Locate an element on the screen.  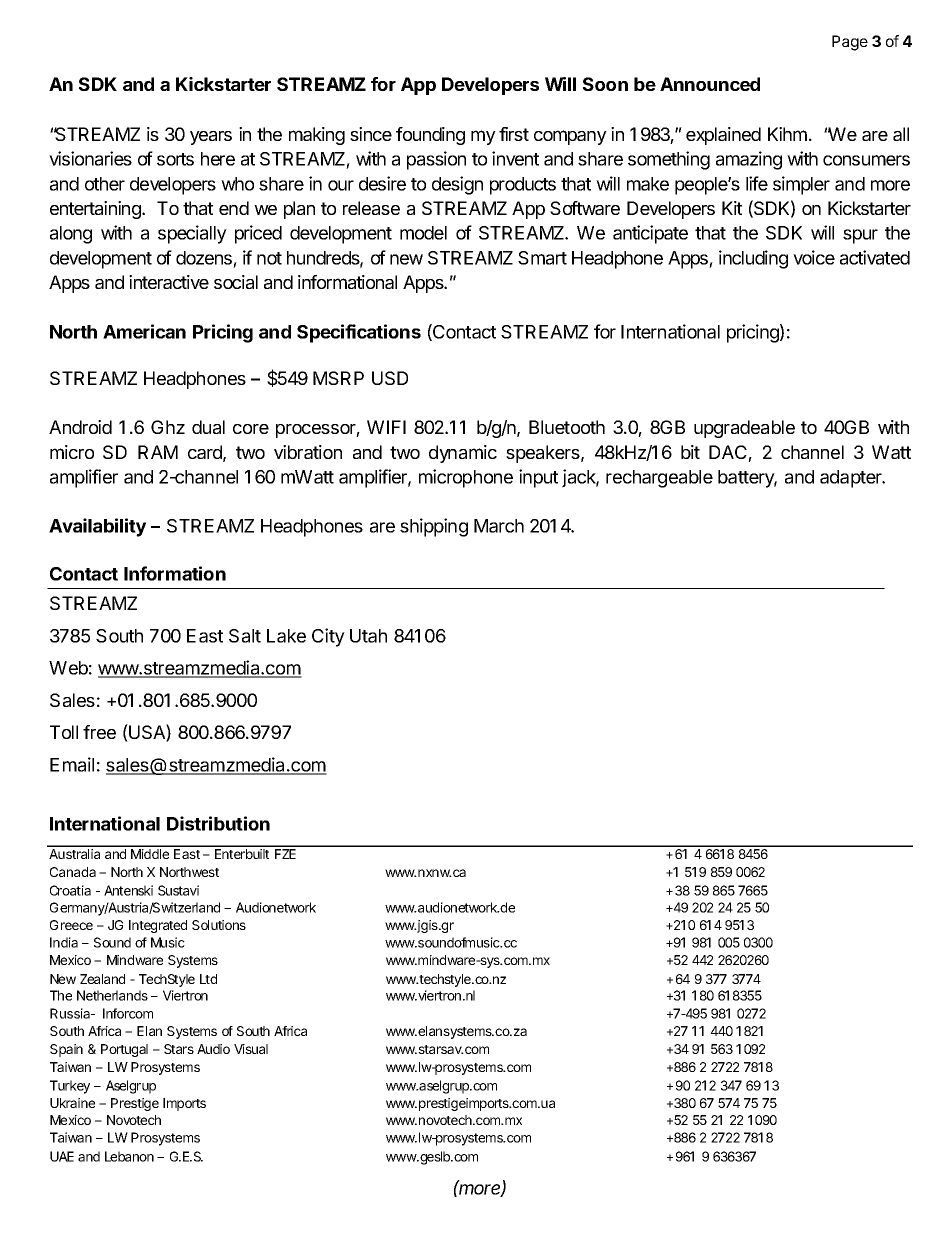
Lebanon is located at coordinates (129, 1156).
